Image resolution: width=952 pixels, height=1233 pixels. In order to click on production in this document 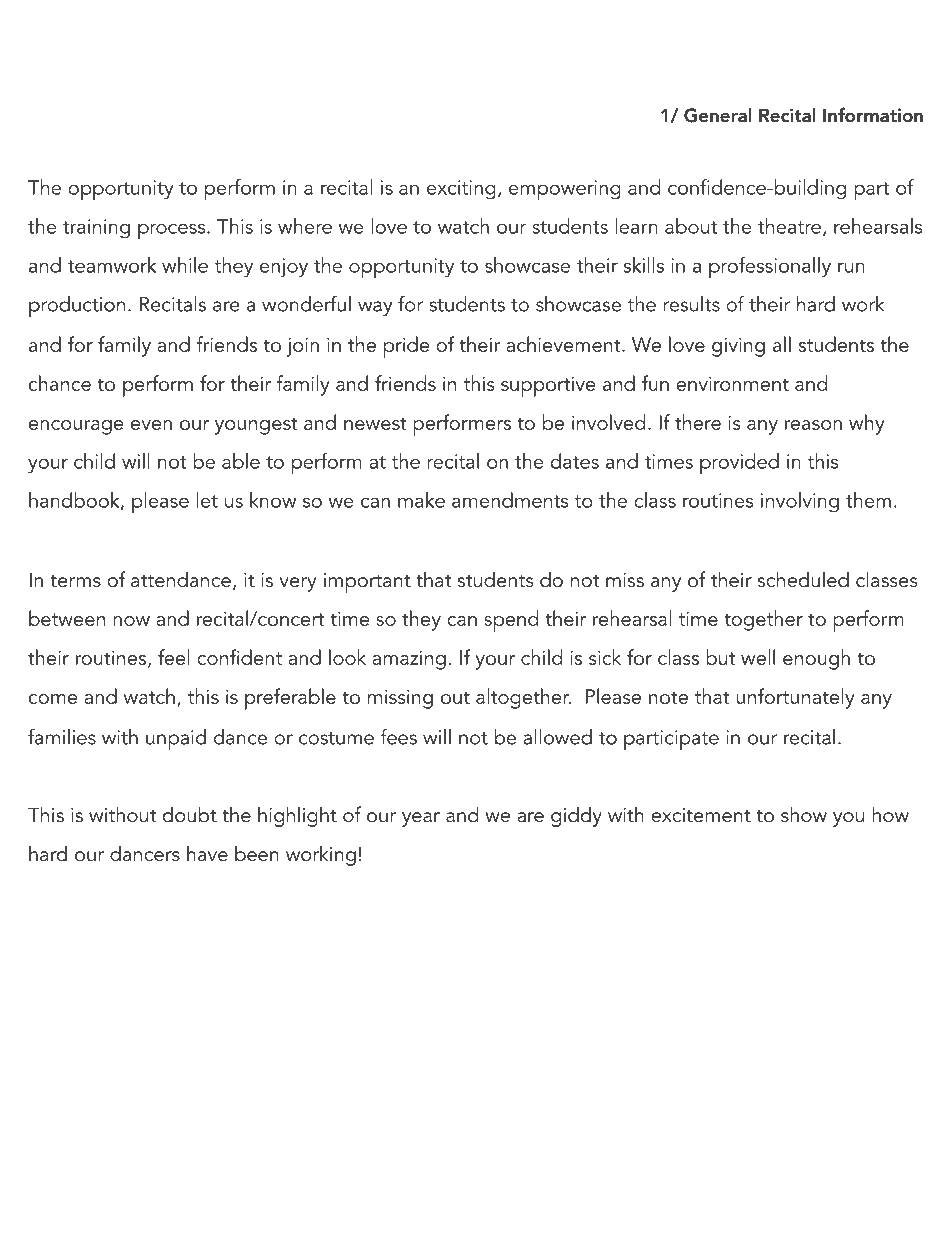, I will do `click(77, 306)`.
